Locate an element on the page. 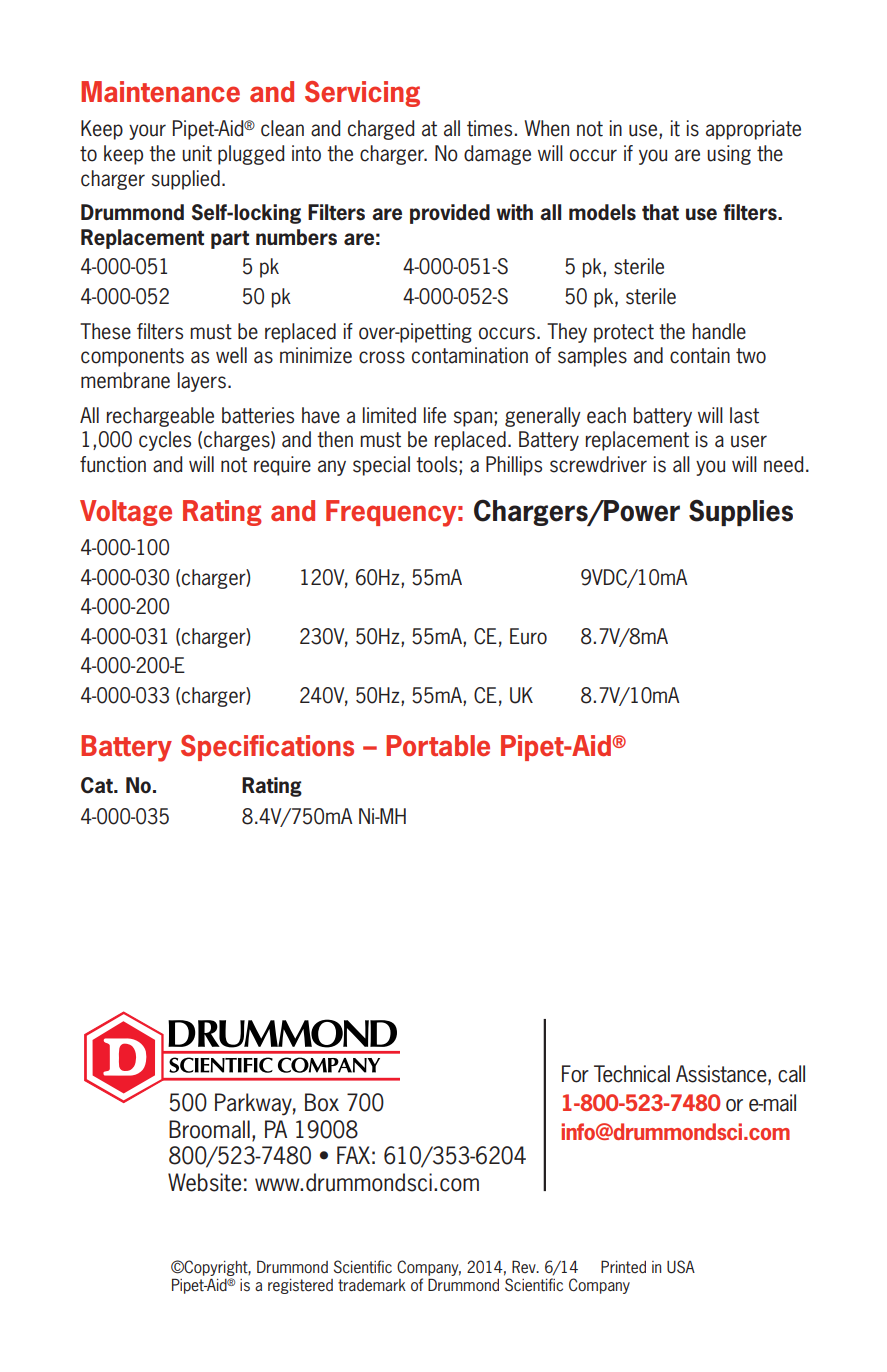 The width and height of the page is (887, 1372). Euro is located at coordinates (528, 636).
